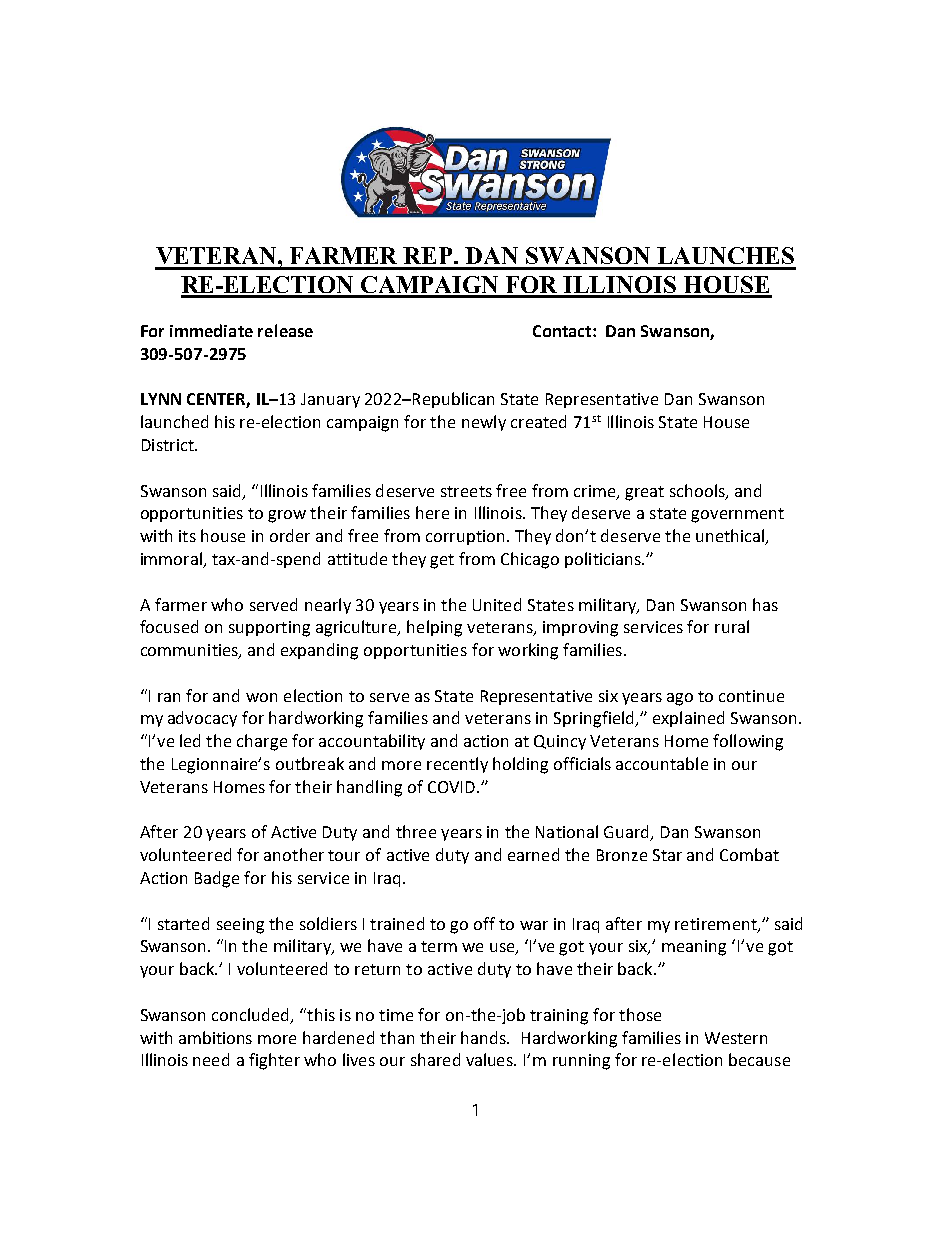 This image has width=952, height=1233. What do you see at coordinates (187, 536) in the image?
I see `its` at bounding box center [187, 536].
